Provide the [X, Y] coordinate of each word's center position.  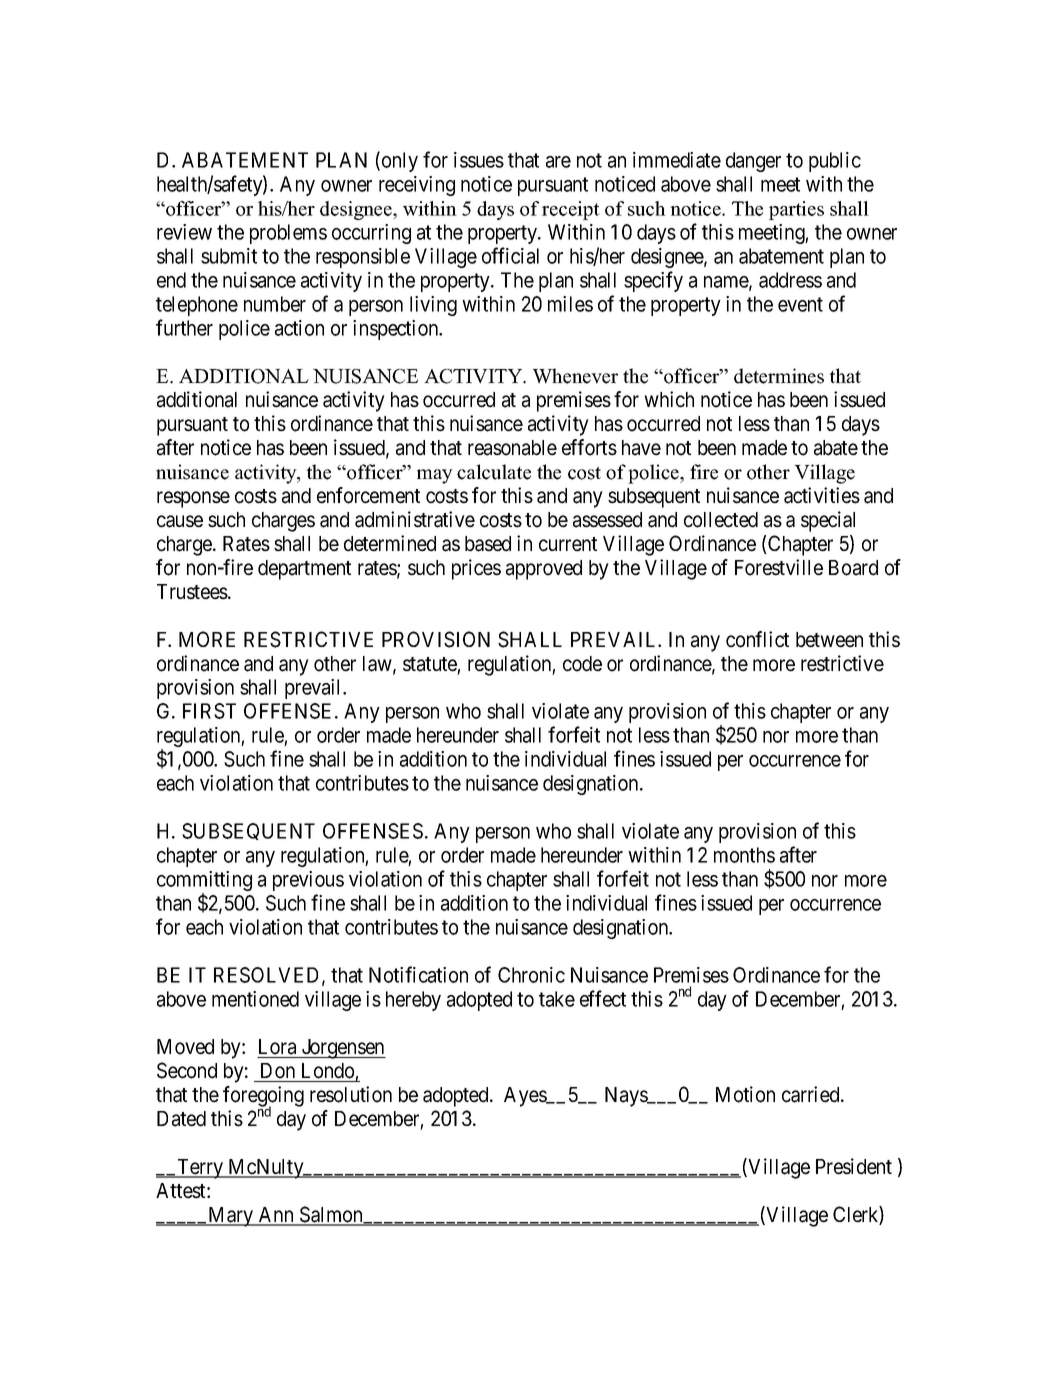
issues [479, 160]
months [744, 855]
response [193, 499]
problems [288, 234]
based [488, 544]
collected [721, 520]
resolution [351, 1094]
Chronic [531, 975]
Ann [276, 1216]
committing [204, 882]
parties [796, 210]
